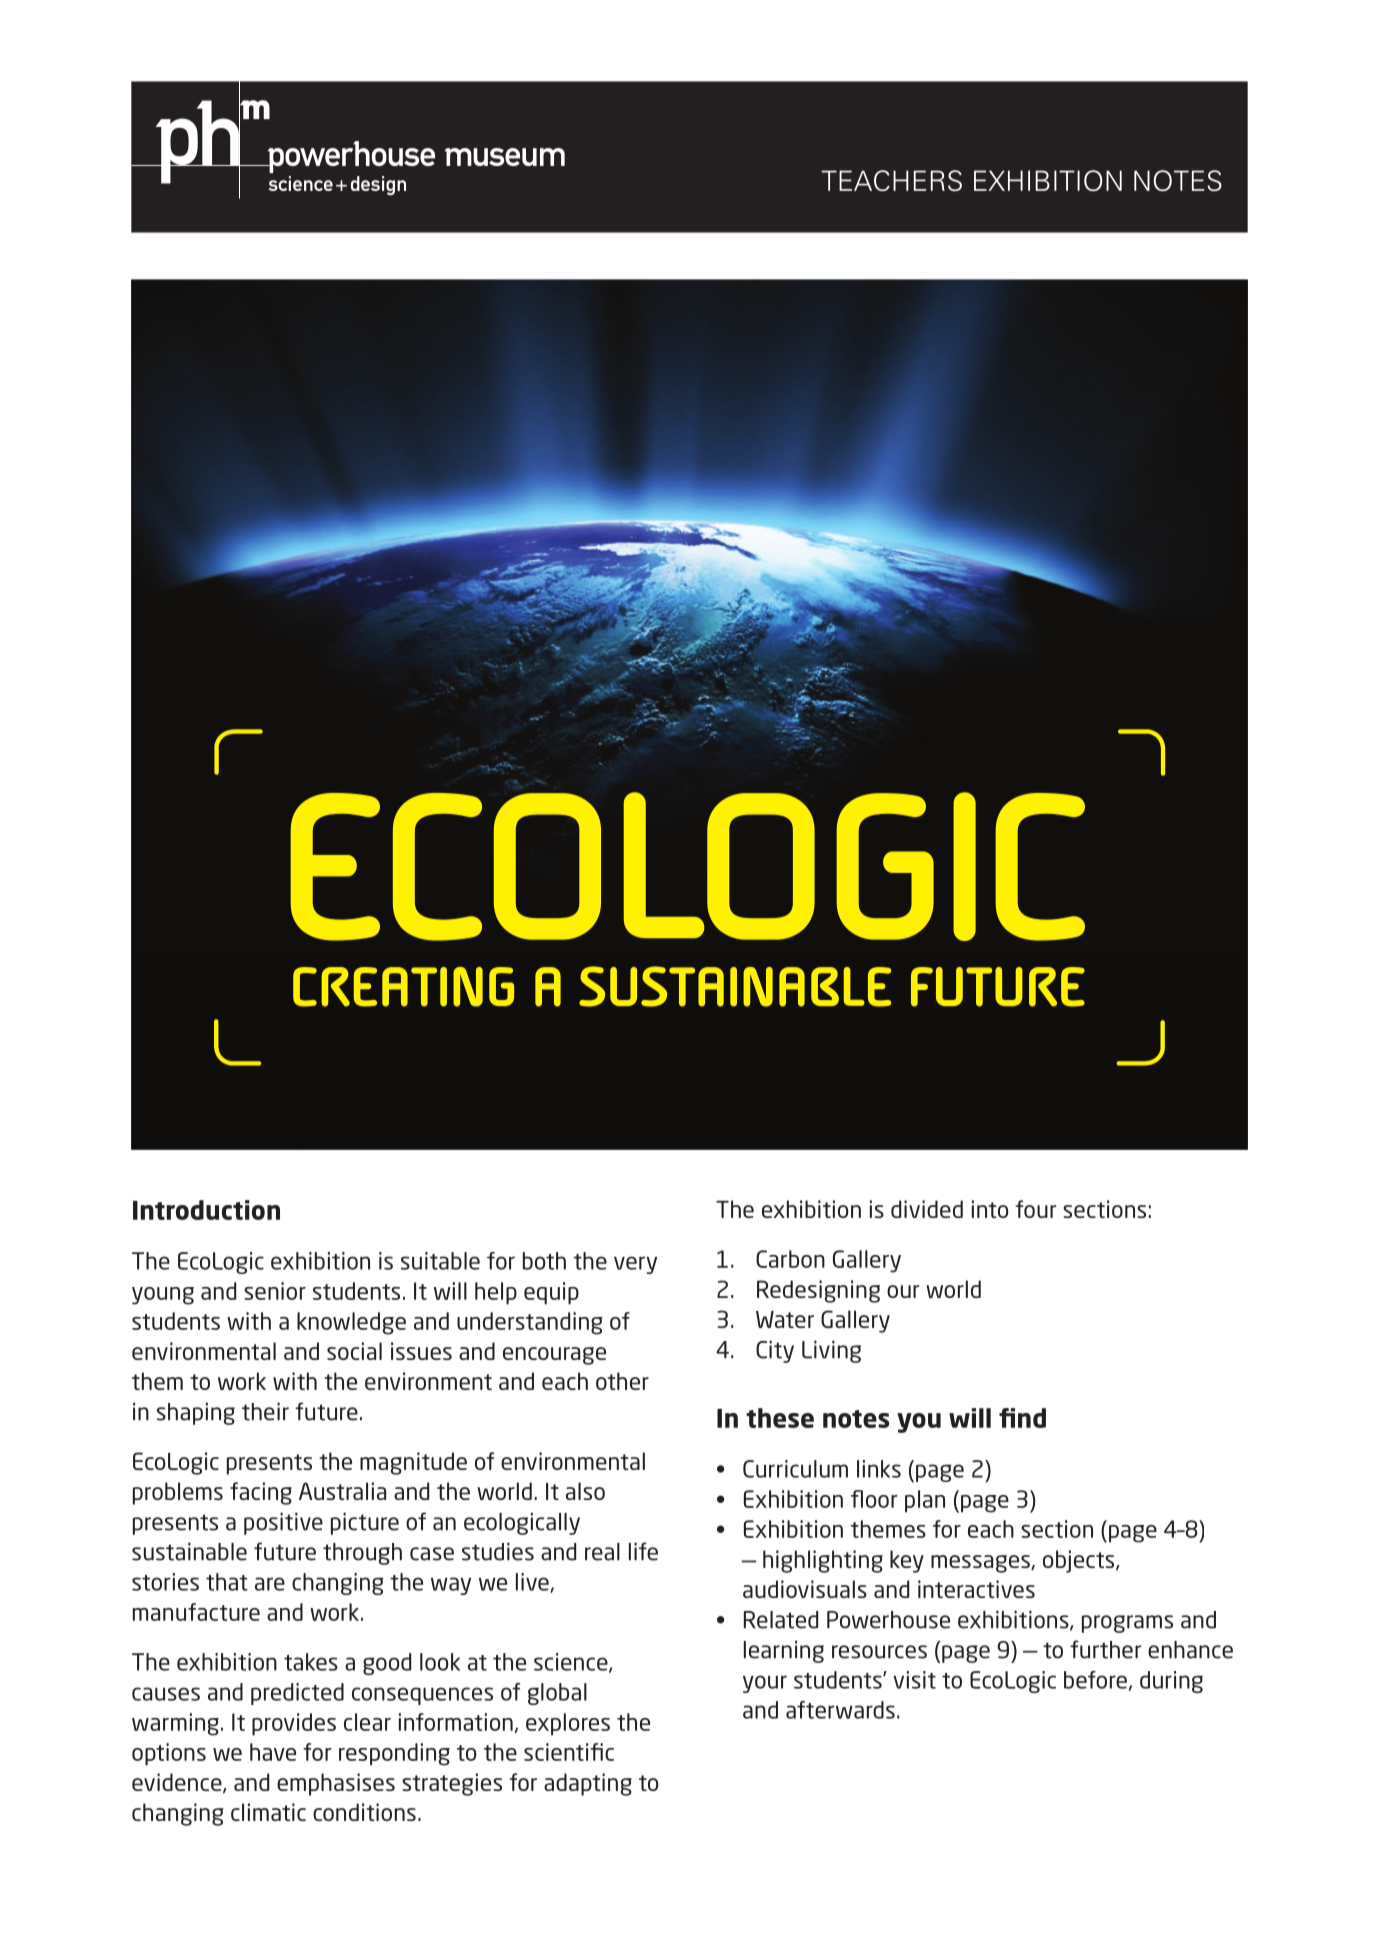 Image resolution: width=1379 pixels, height=1951 pixels. Describe the element at coordinates (572, 1663) in the screenshot. I see `science` at that location.
